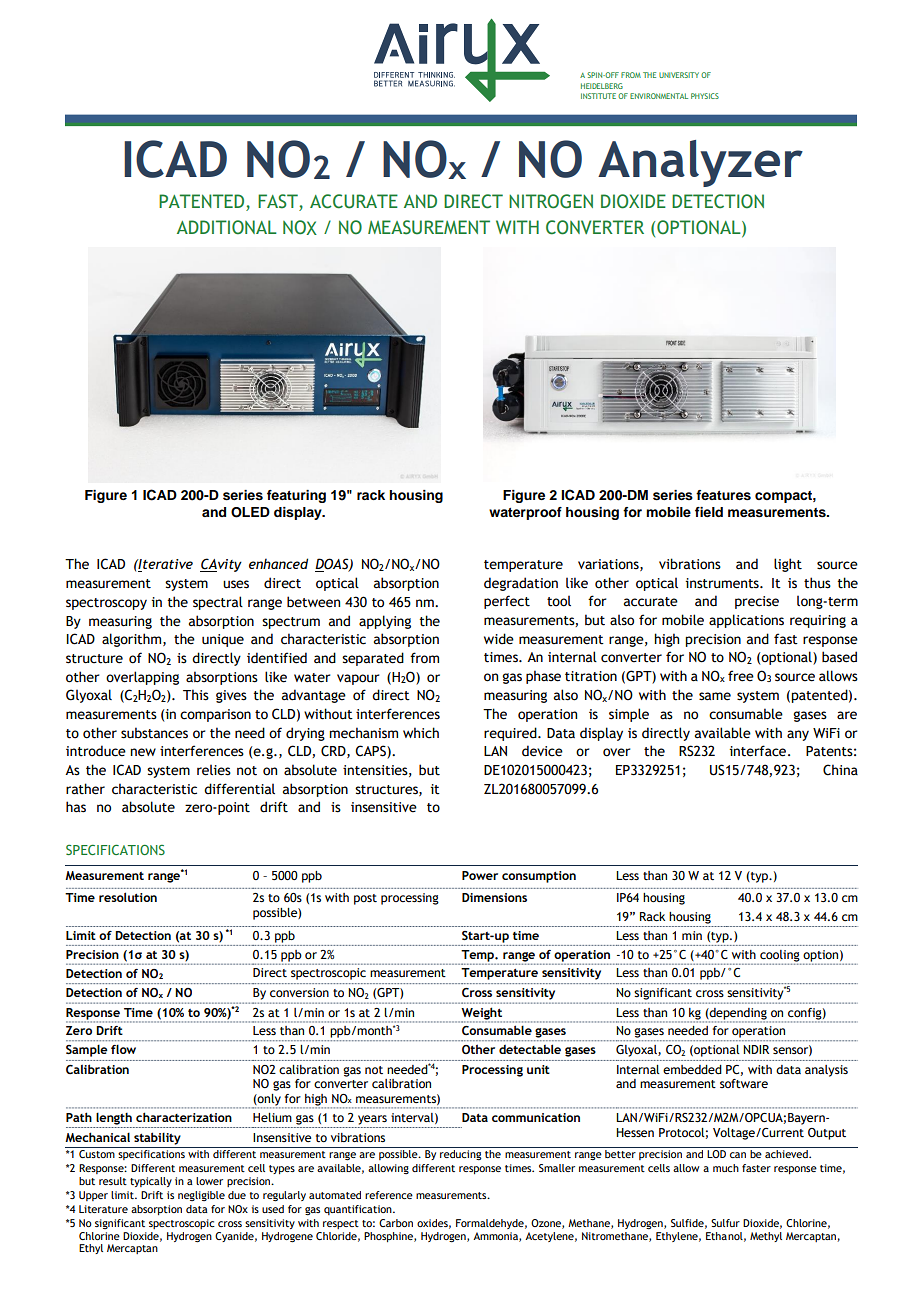 Image resolution: width=924 pixels, height=1308 pixels. What do you see at coordinates (726, 1168) in the document?
I see `much` at bounding box center [726, 1168].
